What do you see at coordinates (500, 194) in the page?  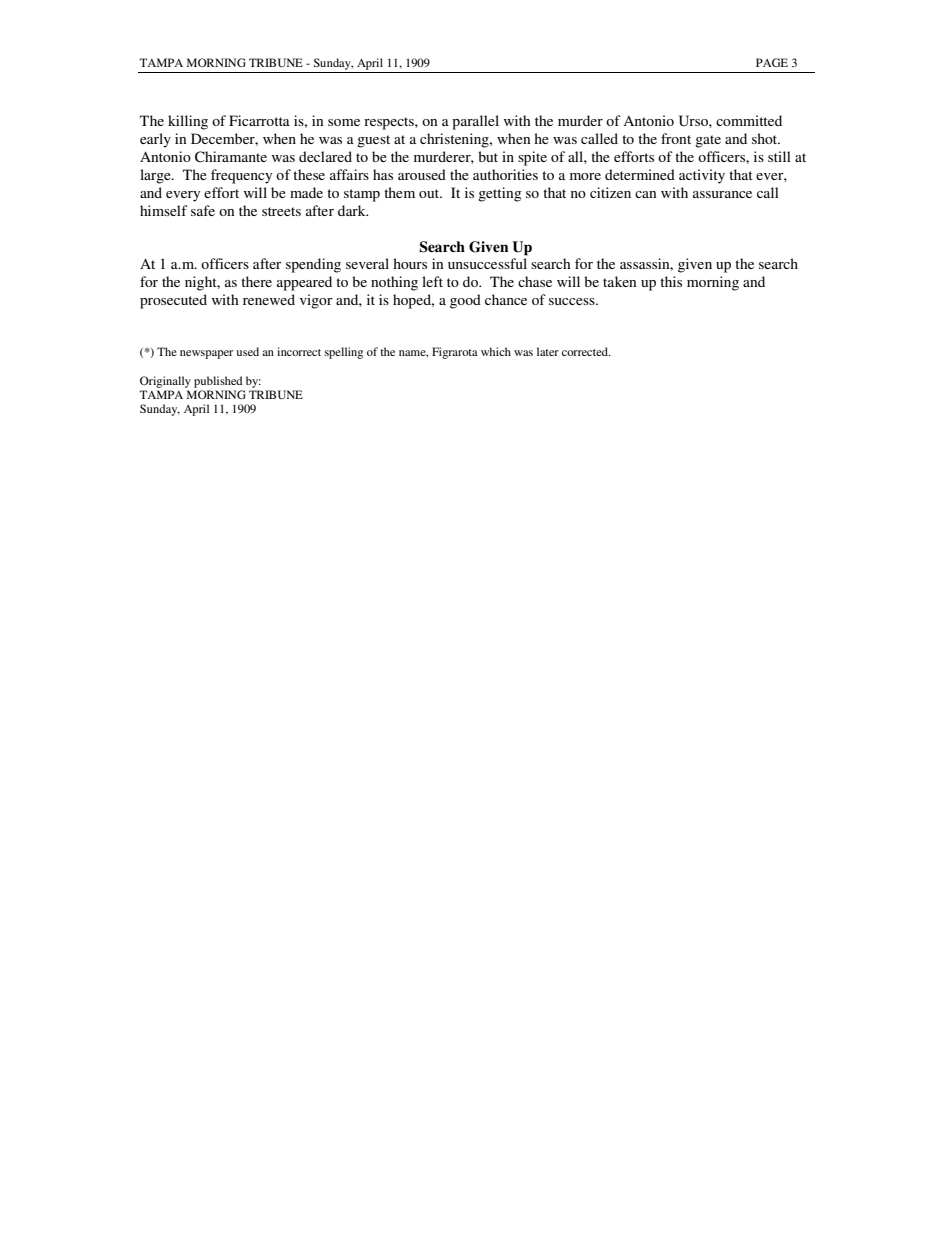 I see `getting` at bounding box center [500, 194].
